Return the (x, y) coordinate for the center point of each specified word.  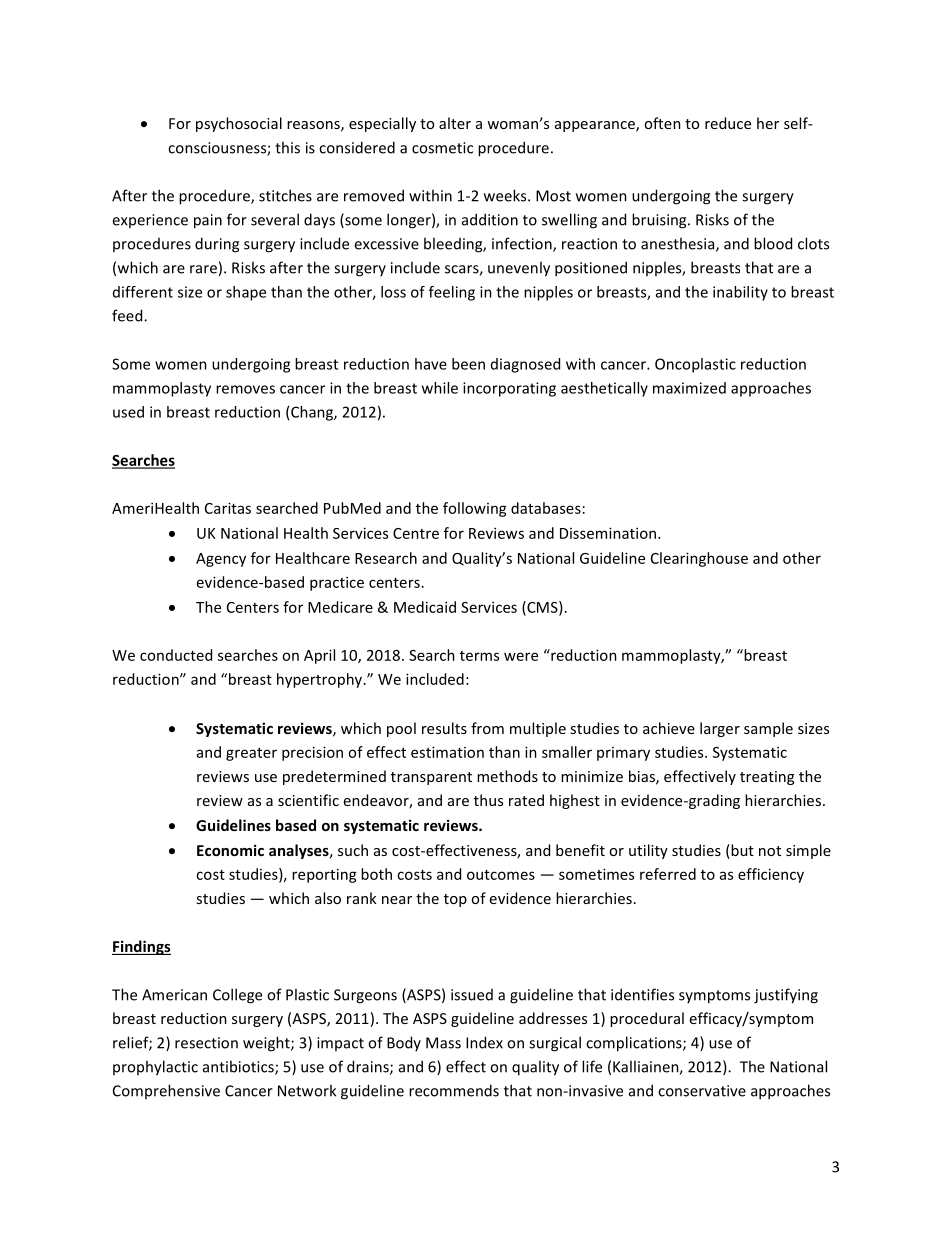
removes (245, 389)
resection (206, 1043)
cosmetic (442, 148)
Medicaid (425, 607)
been (468, 364)
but (741, 851)
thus (488, 800)
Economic (230, 850)
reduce (728, 123)
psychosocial (239, 124)
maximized (689, 388)
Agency (221, 560)
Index (484, 1042)
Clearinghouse (699, 559)
